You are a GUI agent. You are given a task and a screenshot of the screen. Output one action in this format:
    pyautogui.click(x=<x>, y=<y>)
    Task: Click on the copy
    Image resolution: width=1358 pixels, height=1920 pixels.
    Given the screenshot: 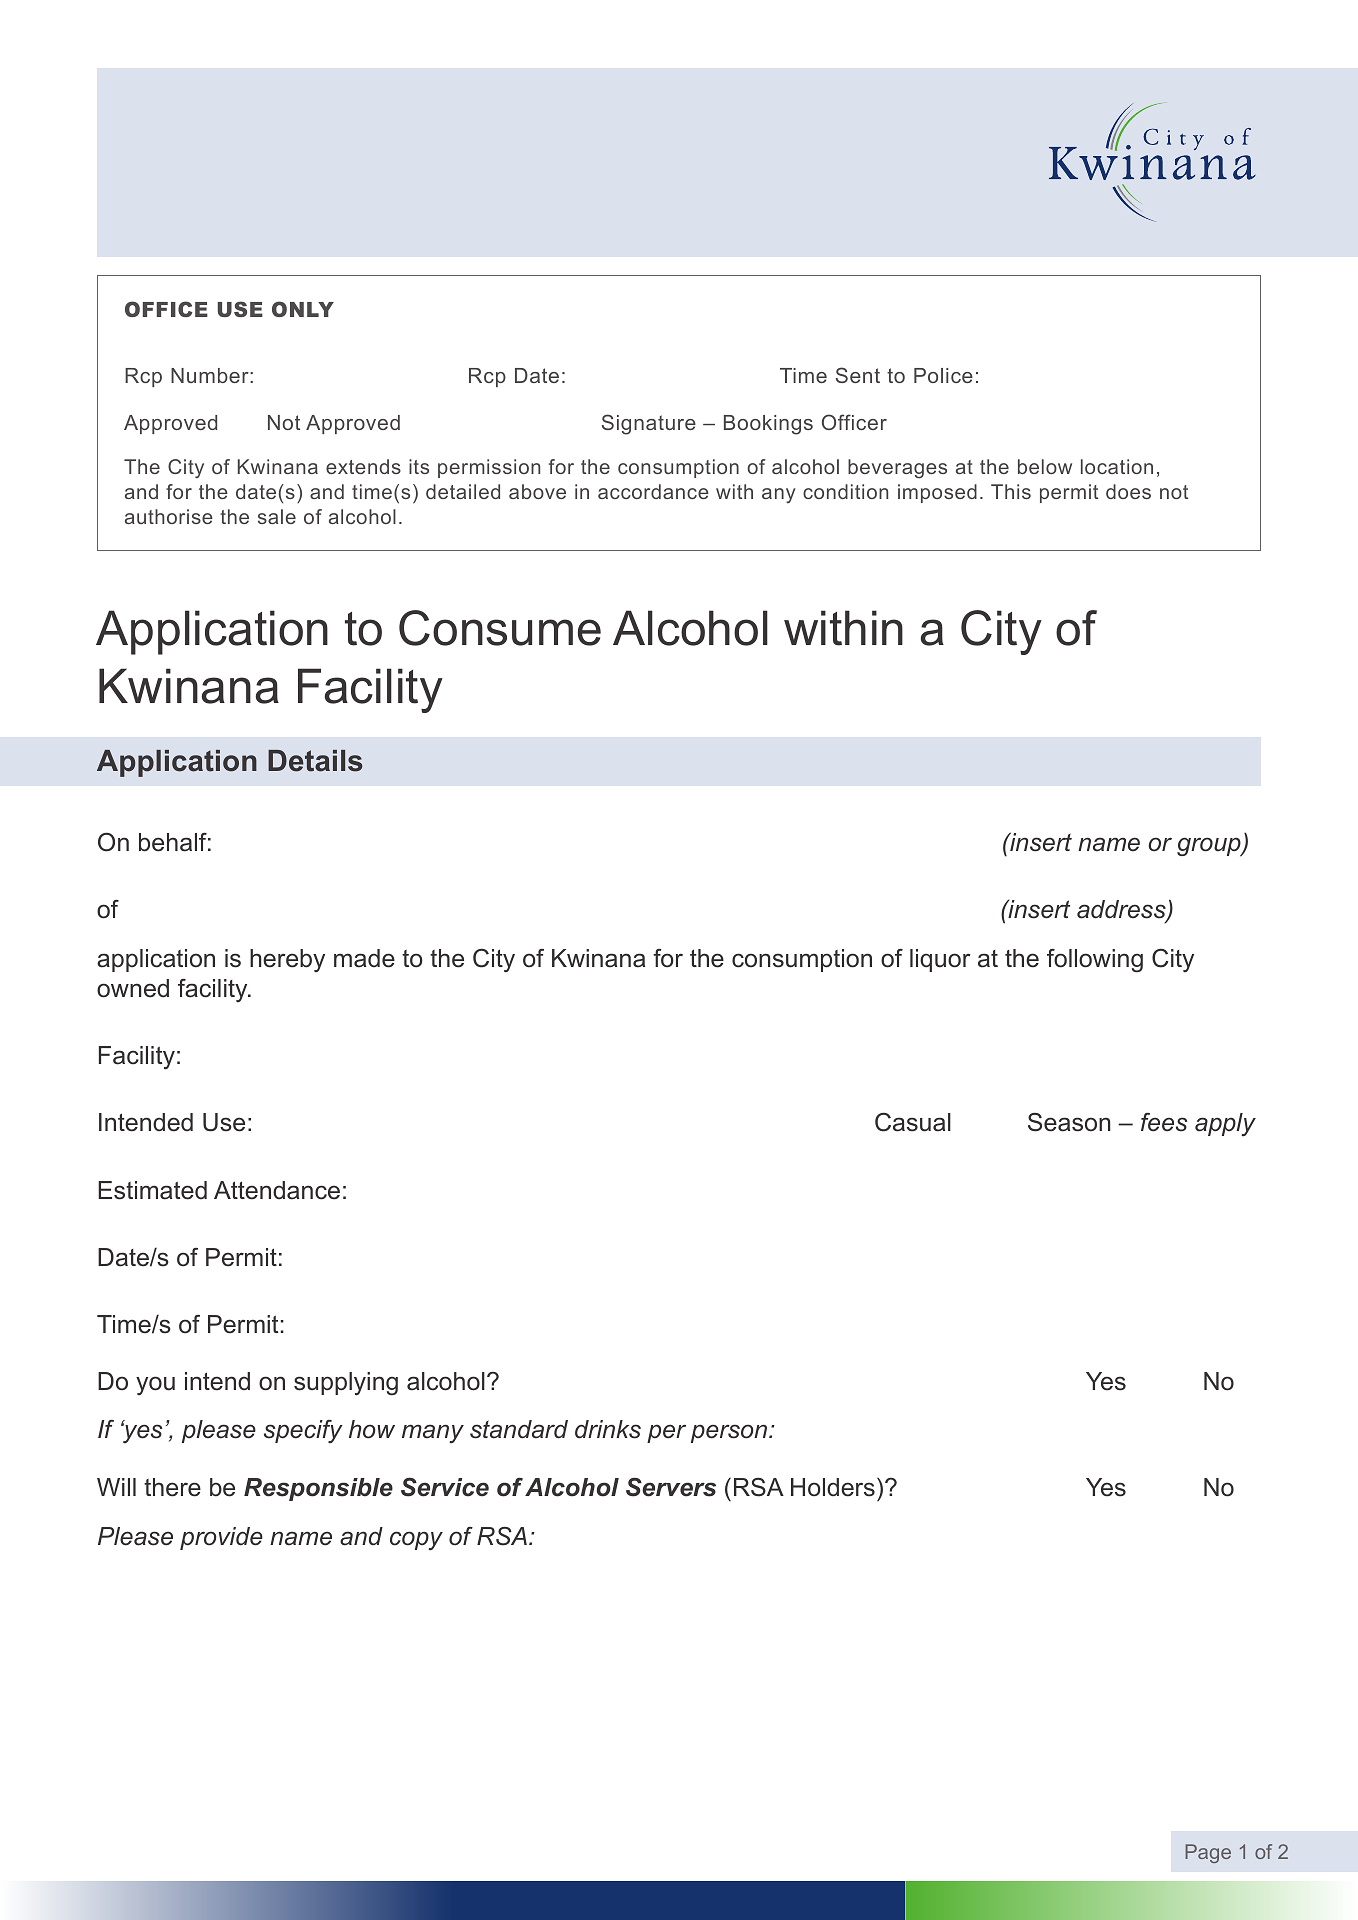 What is the action you would take?
    pyautogui.click(x=416, y=1540)
